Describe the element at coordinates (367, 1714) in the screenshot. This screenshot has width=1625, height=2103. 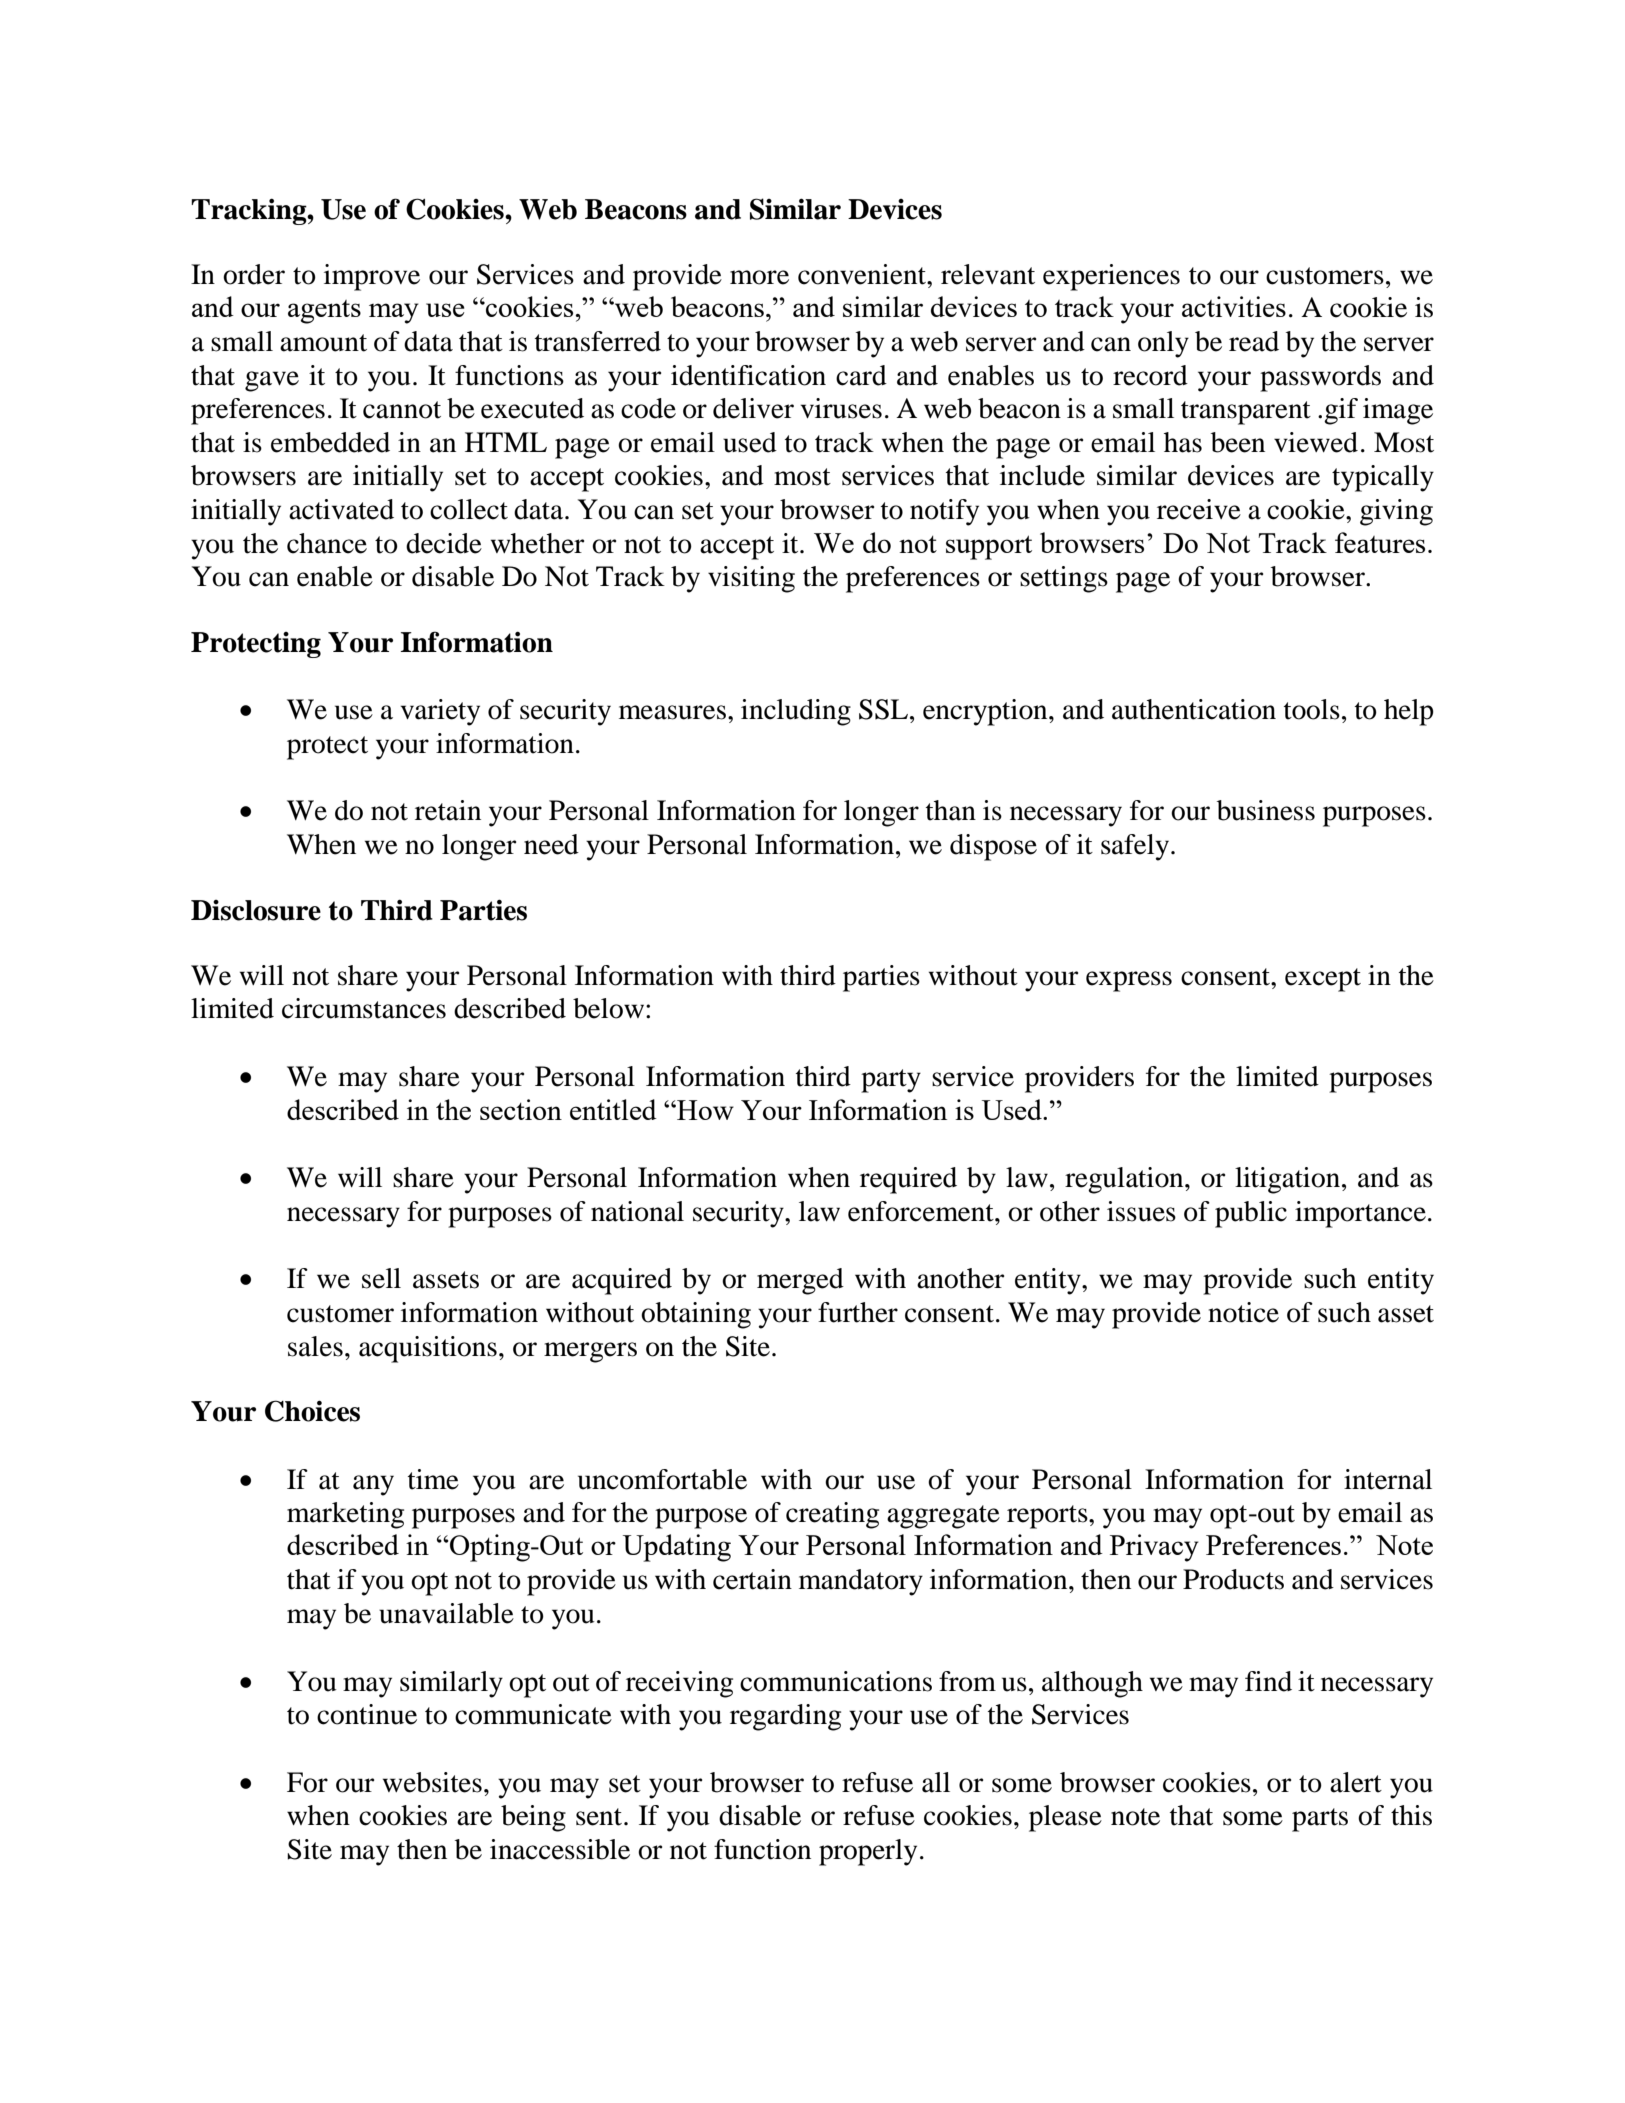
I see `continue` at that location.
